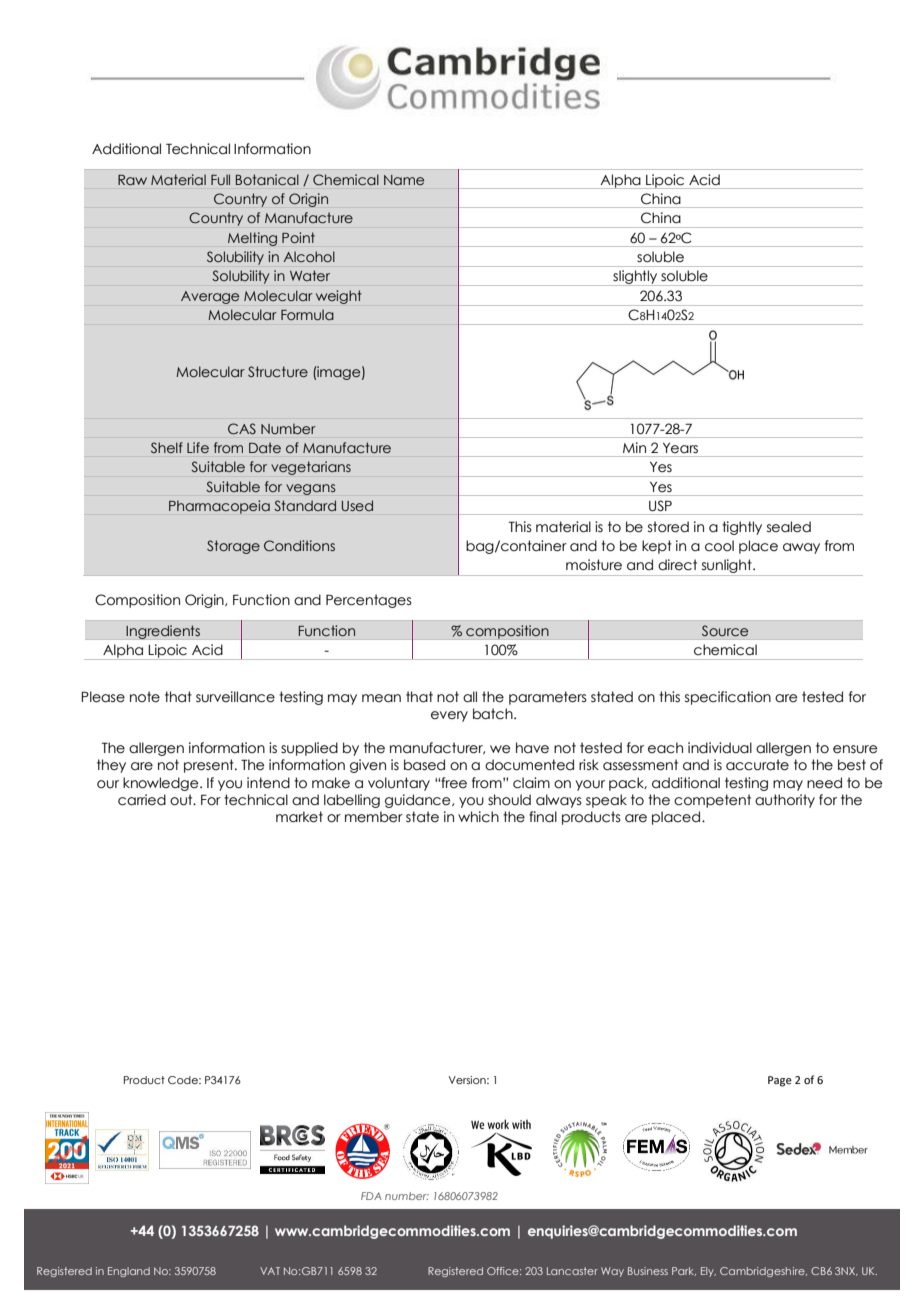 The image size is (924, 1308). What do you see at coordinates (220, 179) in the page?
I see `Full` at bounding box center [220, 179].
